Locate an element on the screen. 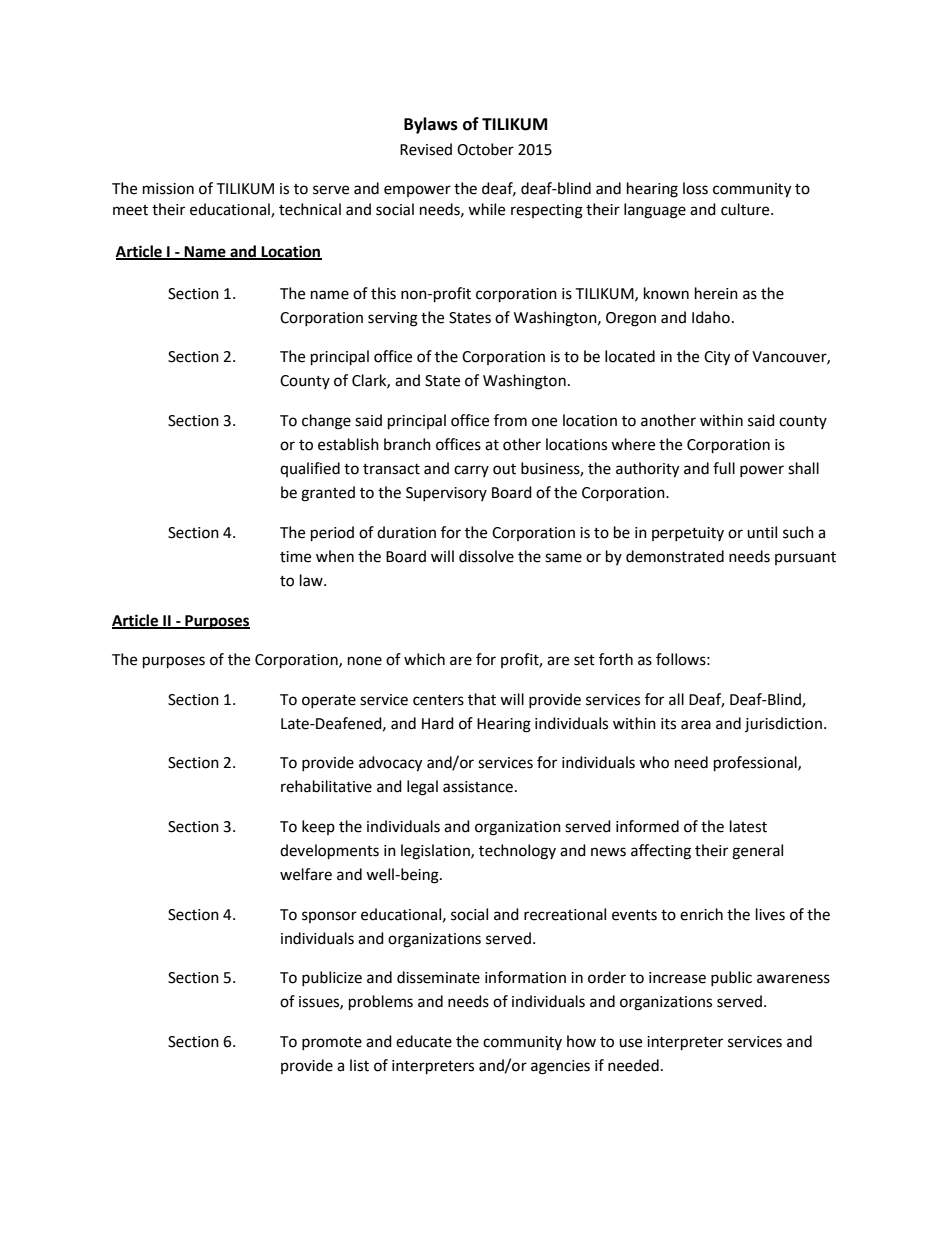 This screenshot has width=952, height=1233. mission is located at coordinates (168, 189).
